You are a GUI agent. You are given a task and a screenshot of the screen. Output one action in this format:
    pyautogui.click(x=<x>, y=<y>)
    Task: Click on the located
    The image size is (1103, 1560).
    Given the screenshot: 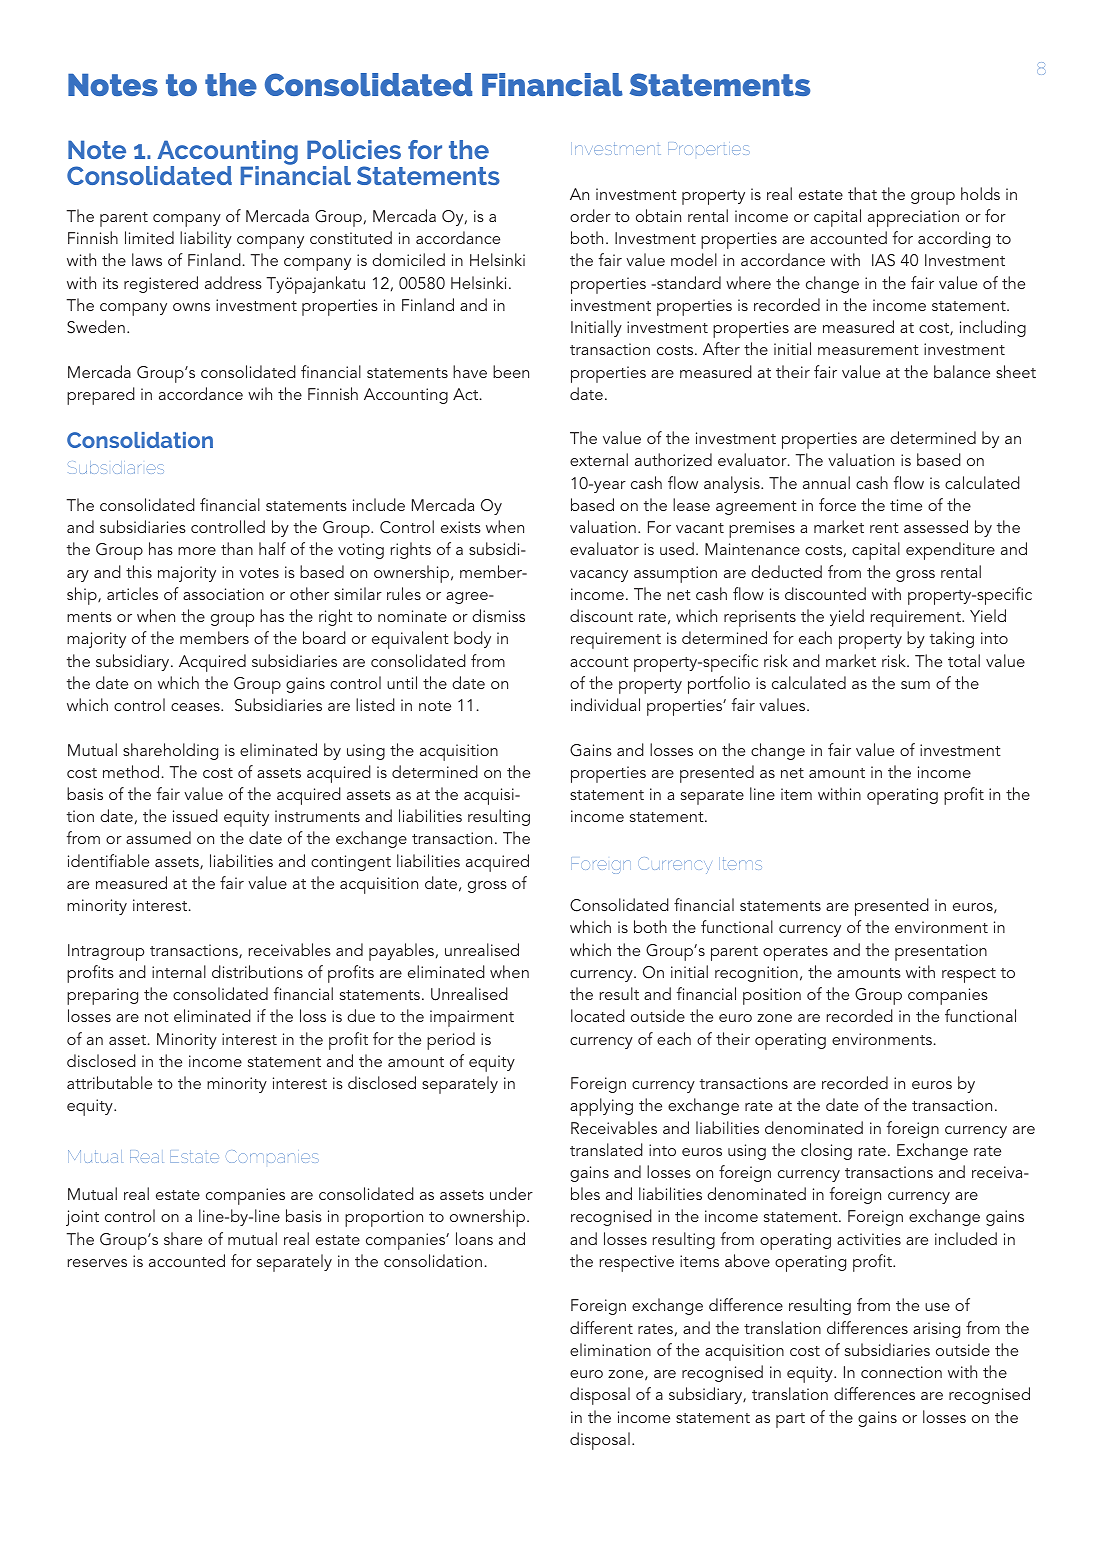 What is the action you would take?
    pyautogui.click(x=598, y=1015)
